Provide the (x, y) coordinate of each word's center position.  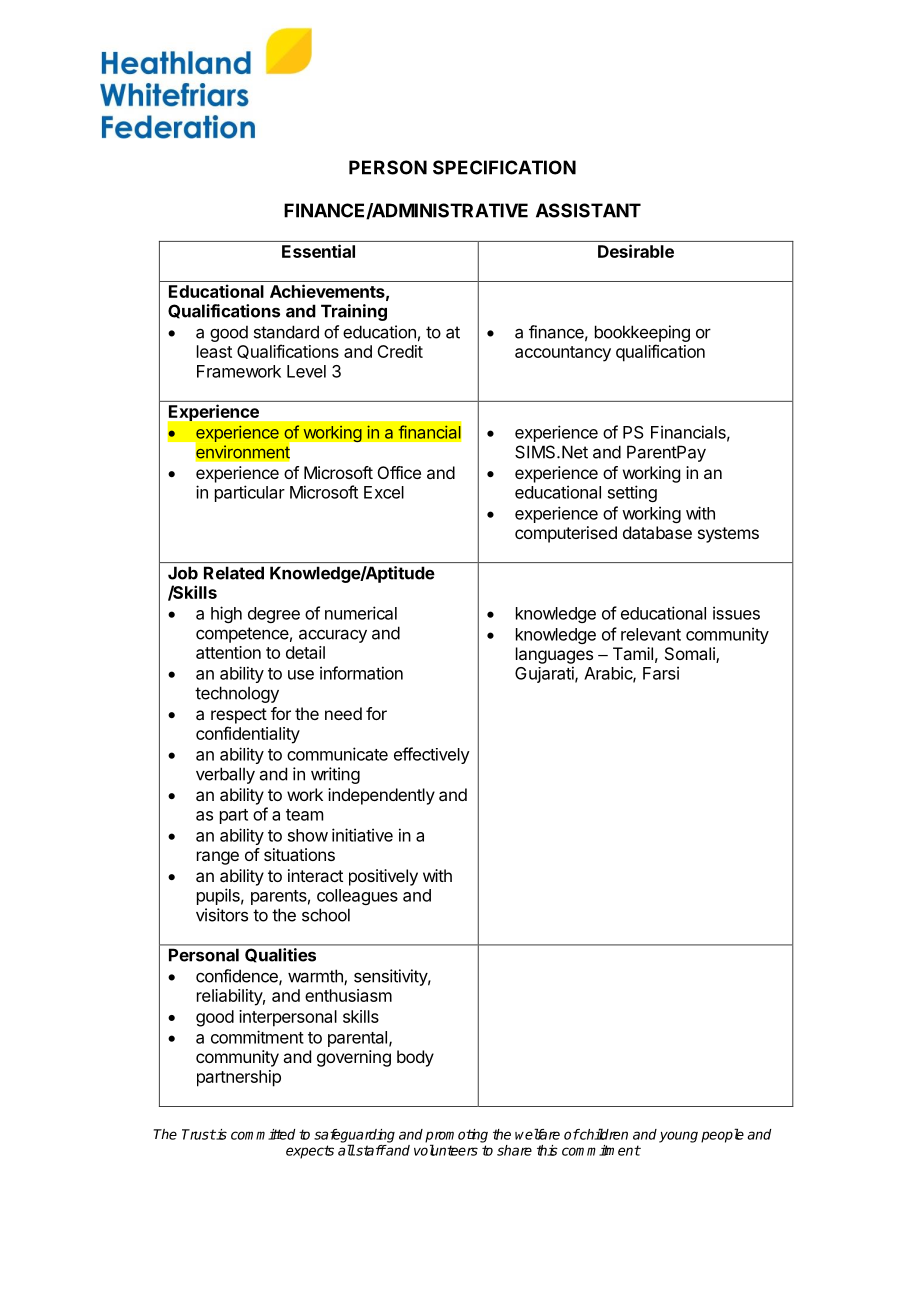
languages (554, 655)
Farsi (661, 673)
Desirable (636, 251)
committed (263, 1134)
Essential (318, 251)
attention (228, 652)
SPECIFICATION (504, 167)
